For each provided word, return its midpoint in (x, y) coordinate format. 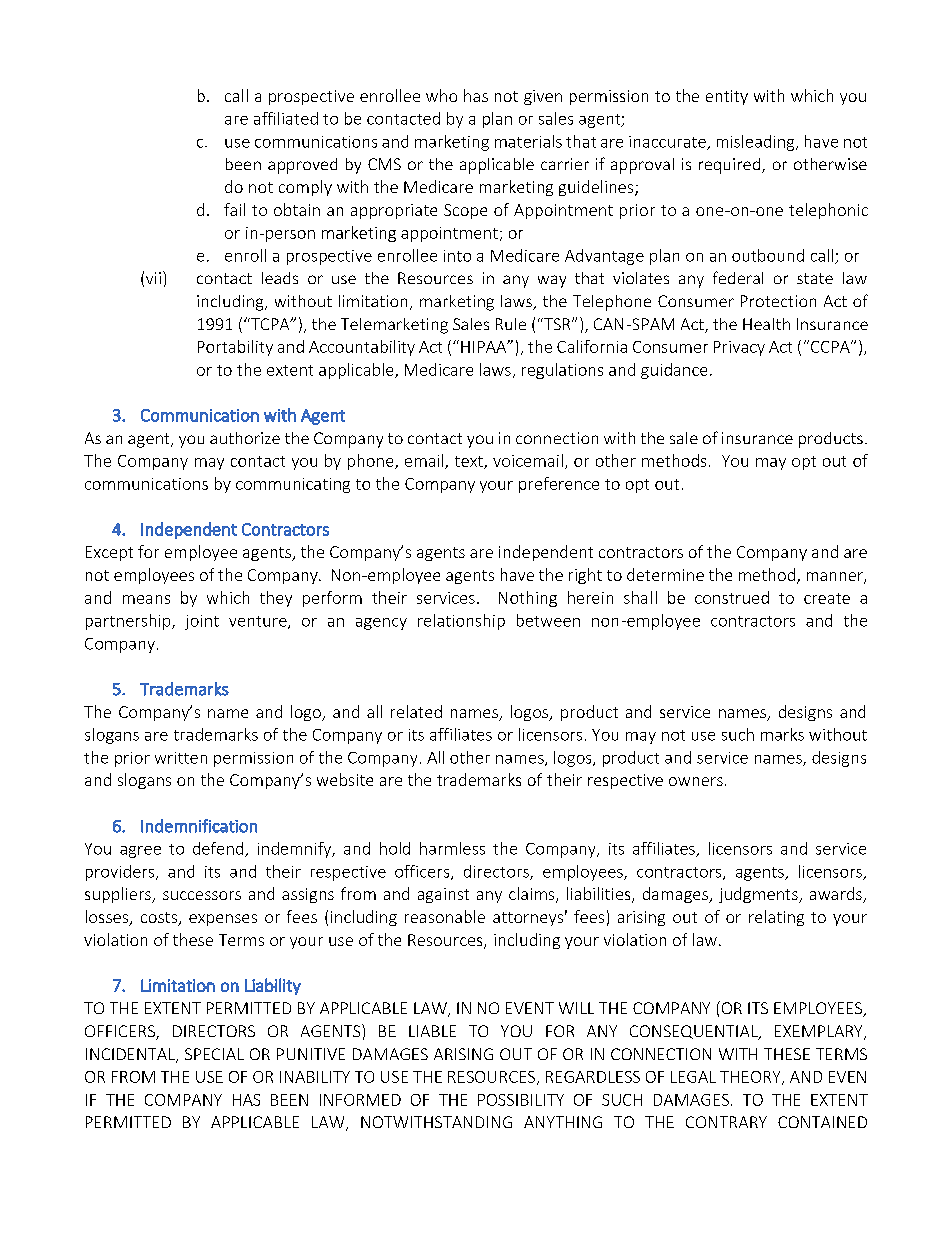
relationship (461, 622)
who (441, 95)
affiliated (286, 118)
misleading (757, 143)
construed (732, 597)
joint (202, 622)
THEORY (751, 1078)
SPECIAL (214, 1054)
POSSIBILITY (521, 1100)
